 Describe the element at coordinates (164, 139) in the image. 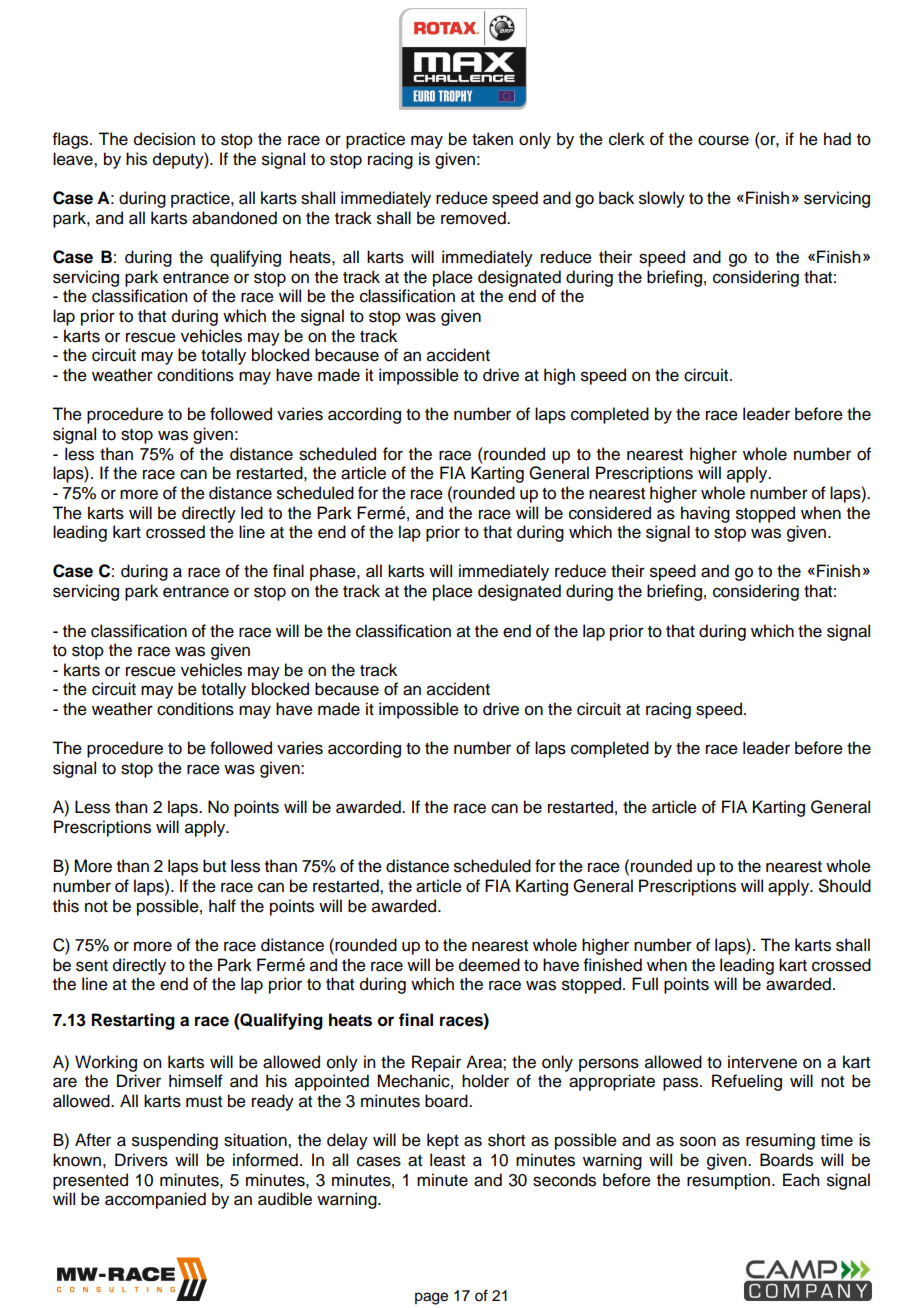

I see `decision` at that location.
